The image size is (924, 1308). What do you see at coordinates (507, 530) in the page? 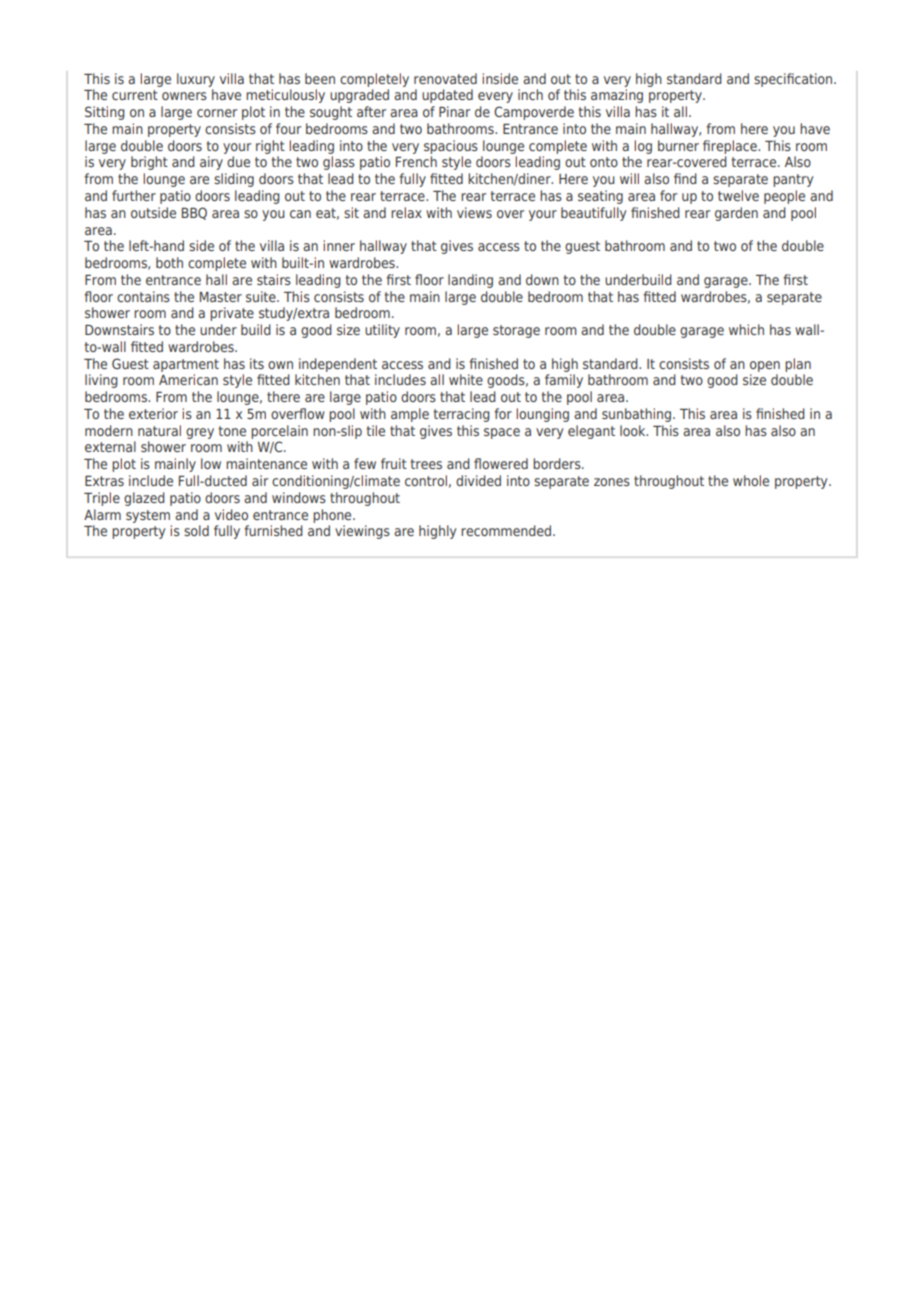
I see `recommended` at bounding box center [507, 530].
